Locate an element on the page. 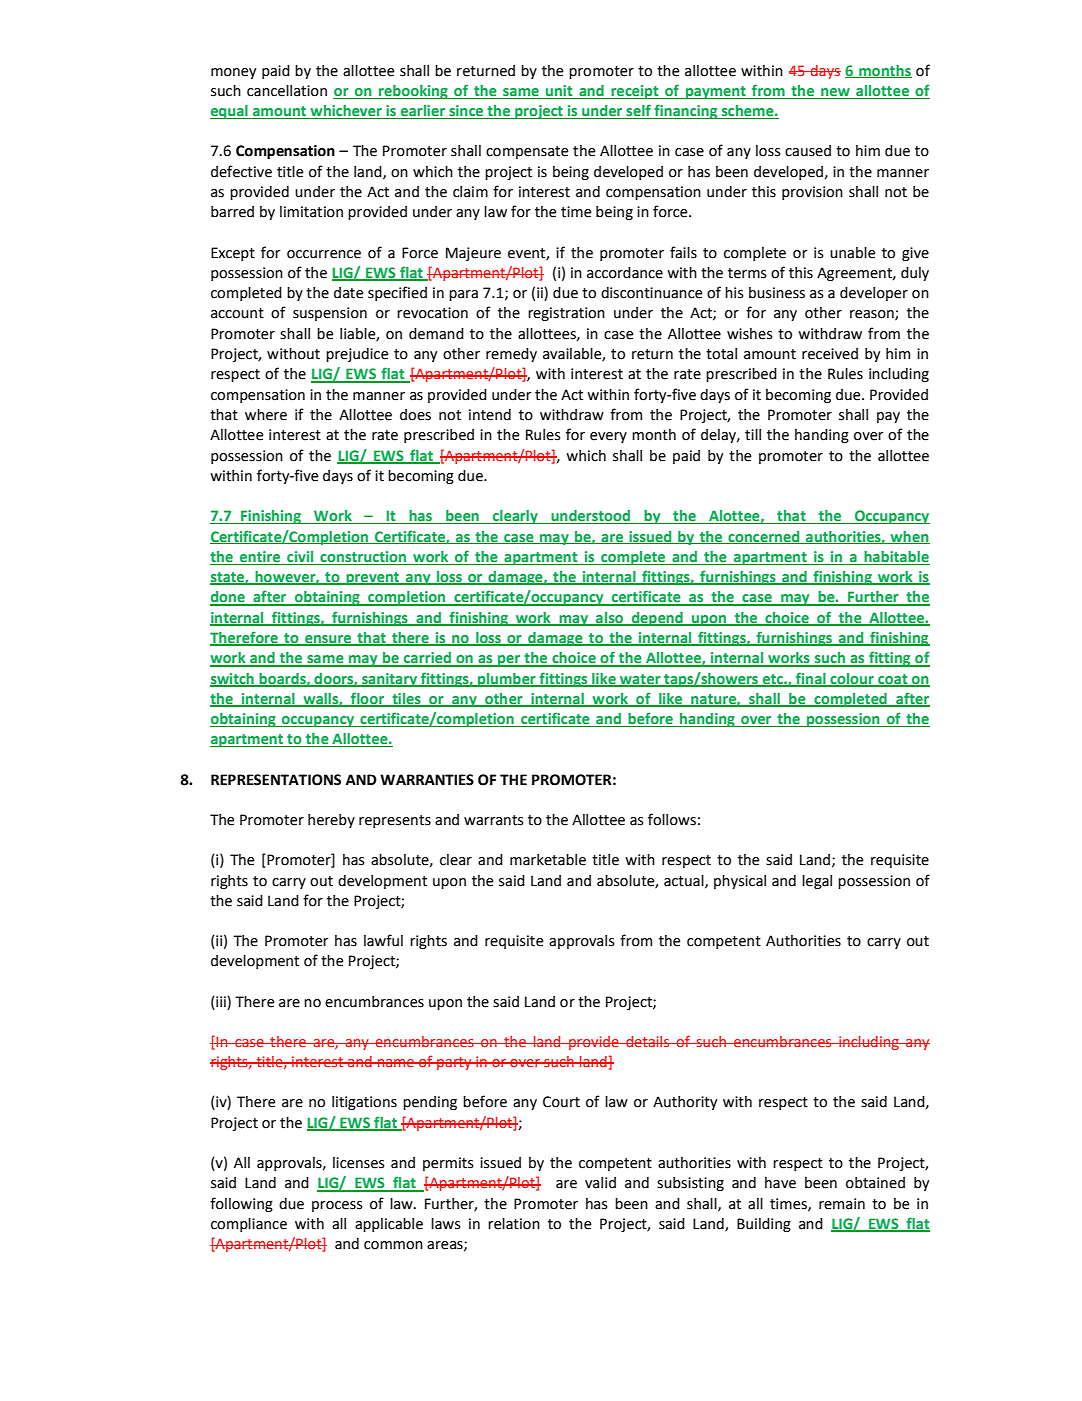  also is located at coordinates (610, 618).
